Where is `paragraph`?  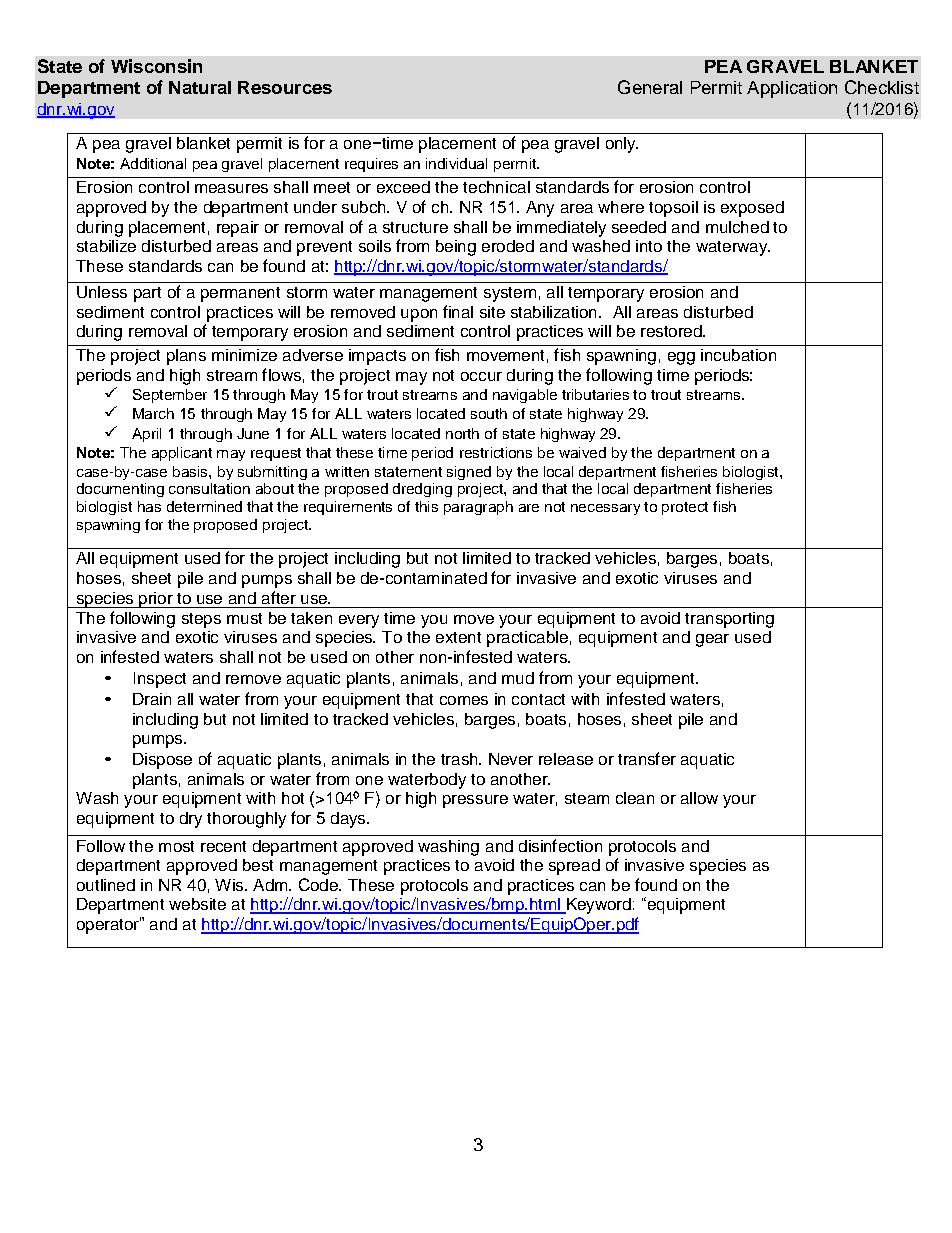
paragraph is located at coordinates (478, 508).
